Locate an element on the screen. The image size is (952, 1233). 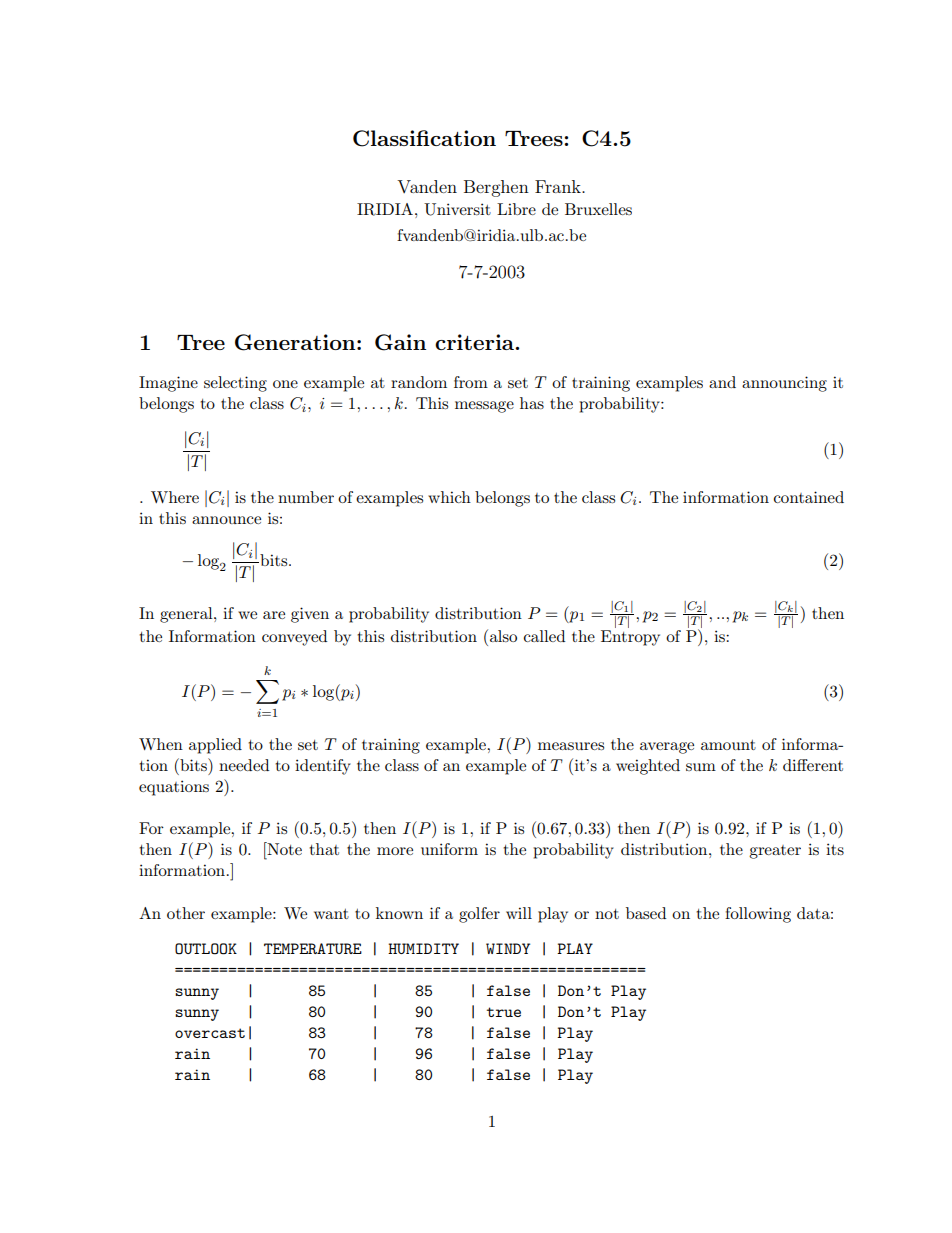
announce is located at coordinates (226, 520).
